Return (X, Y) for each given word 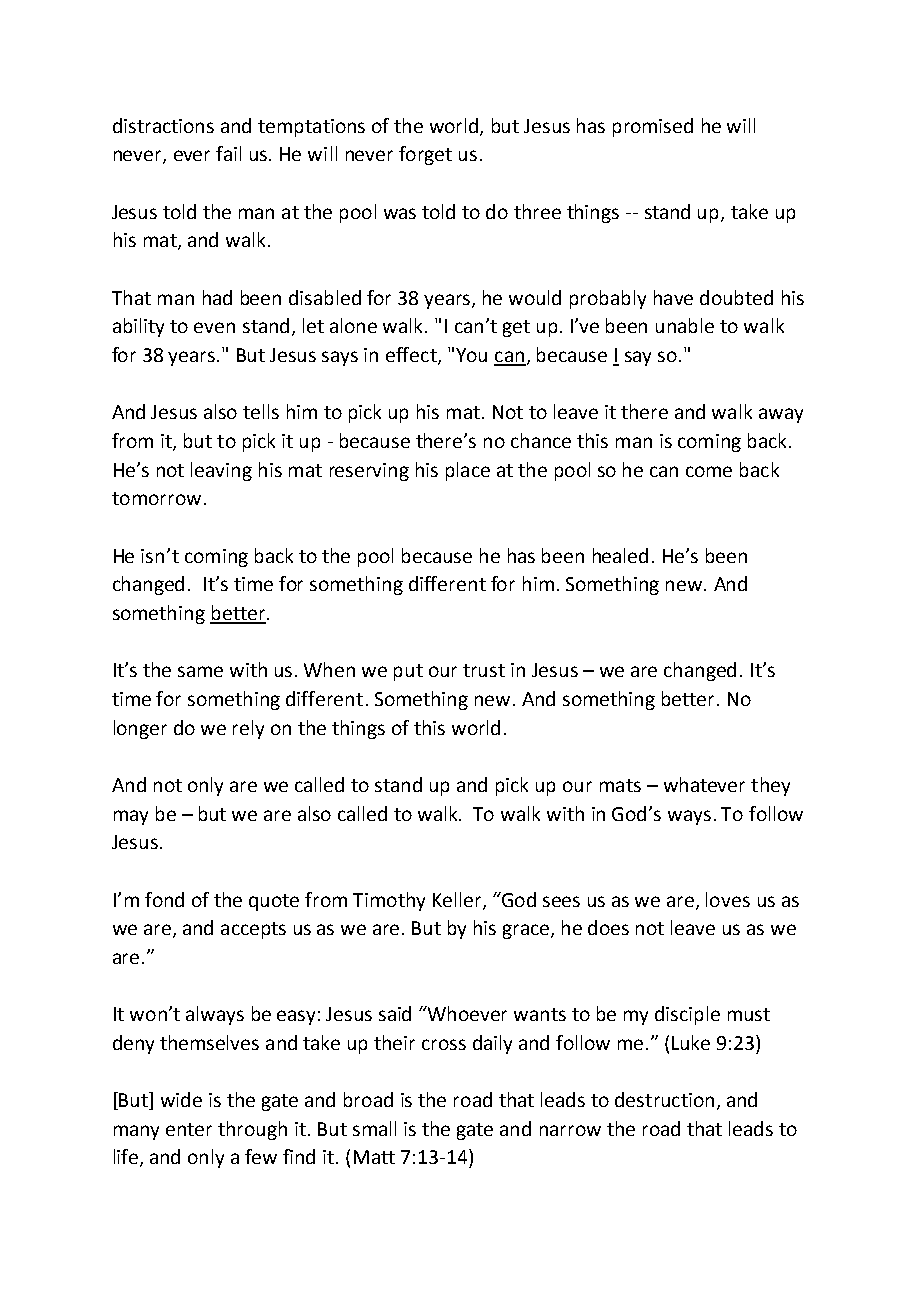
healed (620, 555)
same (200, 671)
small (374, 1128)
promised (653, 127)
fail (228, 153)
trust (484, 670)
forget (425, 155)
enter (189, 1129)
